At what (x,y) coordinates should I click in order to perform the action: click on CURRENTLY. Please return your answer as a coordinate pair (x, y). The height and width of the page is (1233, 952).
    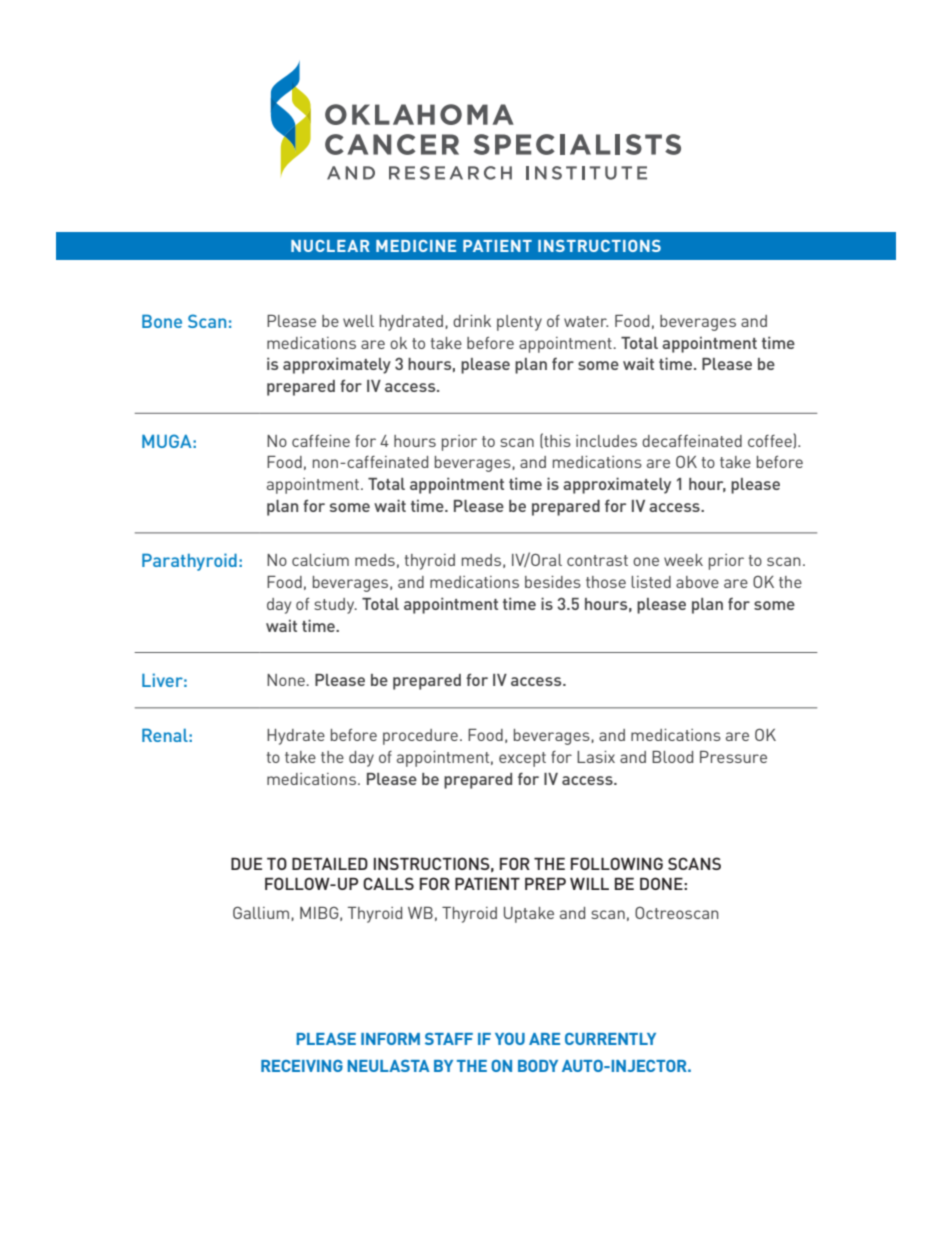
    Looking at the image, I should click on (610, 1039).
